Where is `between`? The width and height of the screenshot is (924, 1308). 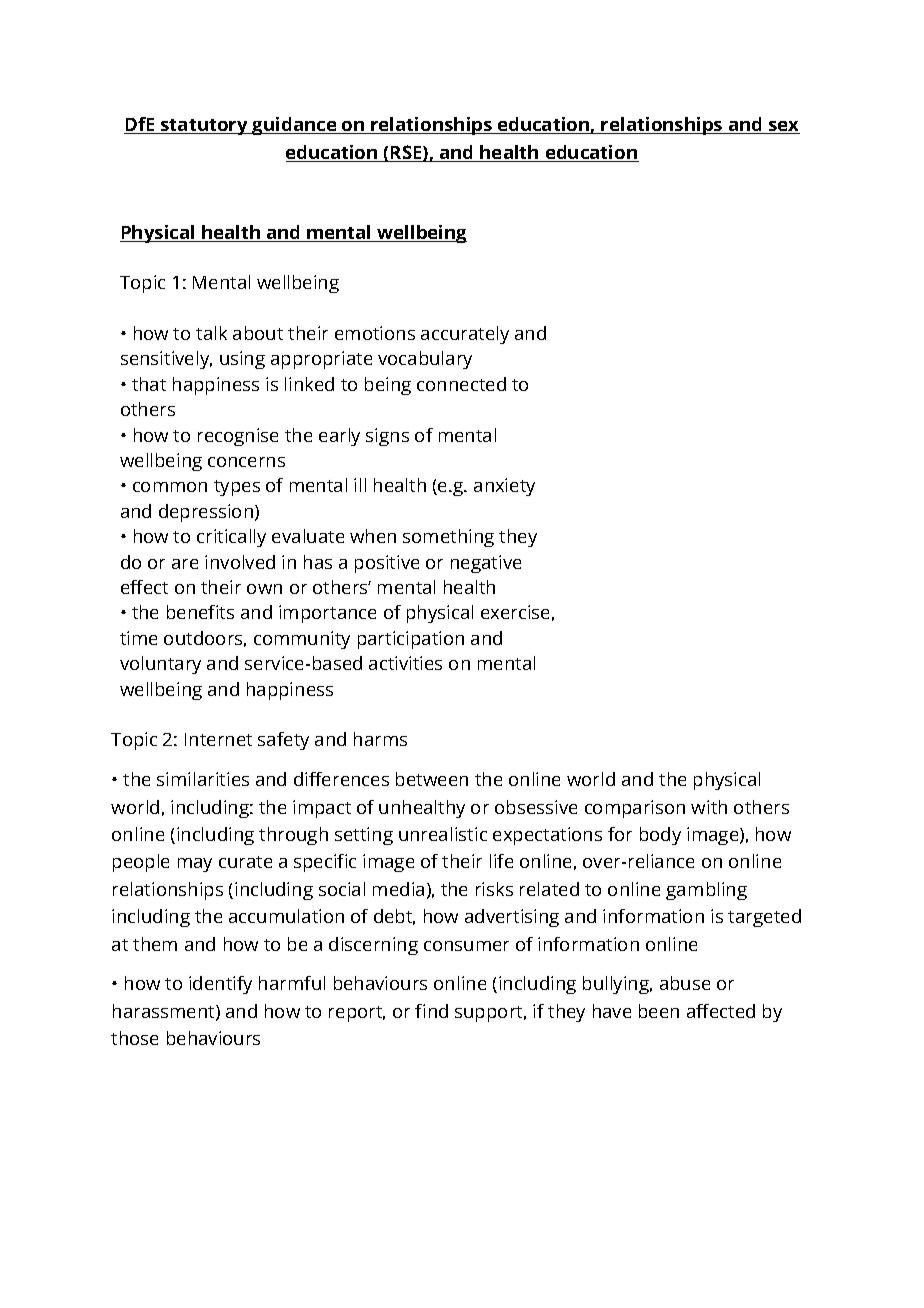 between is located at coordinates (432, 779).
